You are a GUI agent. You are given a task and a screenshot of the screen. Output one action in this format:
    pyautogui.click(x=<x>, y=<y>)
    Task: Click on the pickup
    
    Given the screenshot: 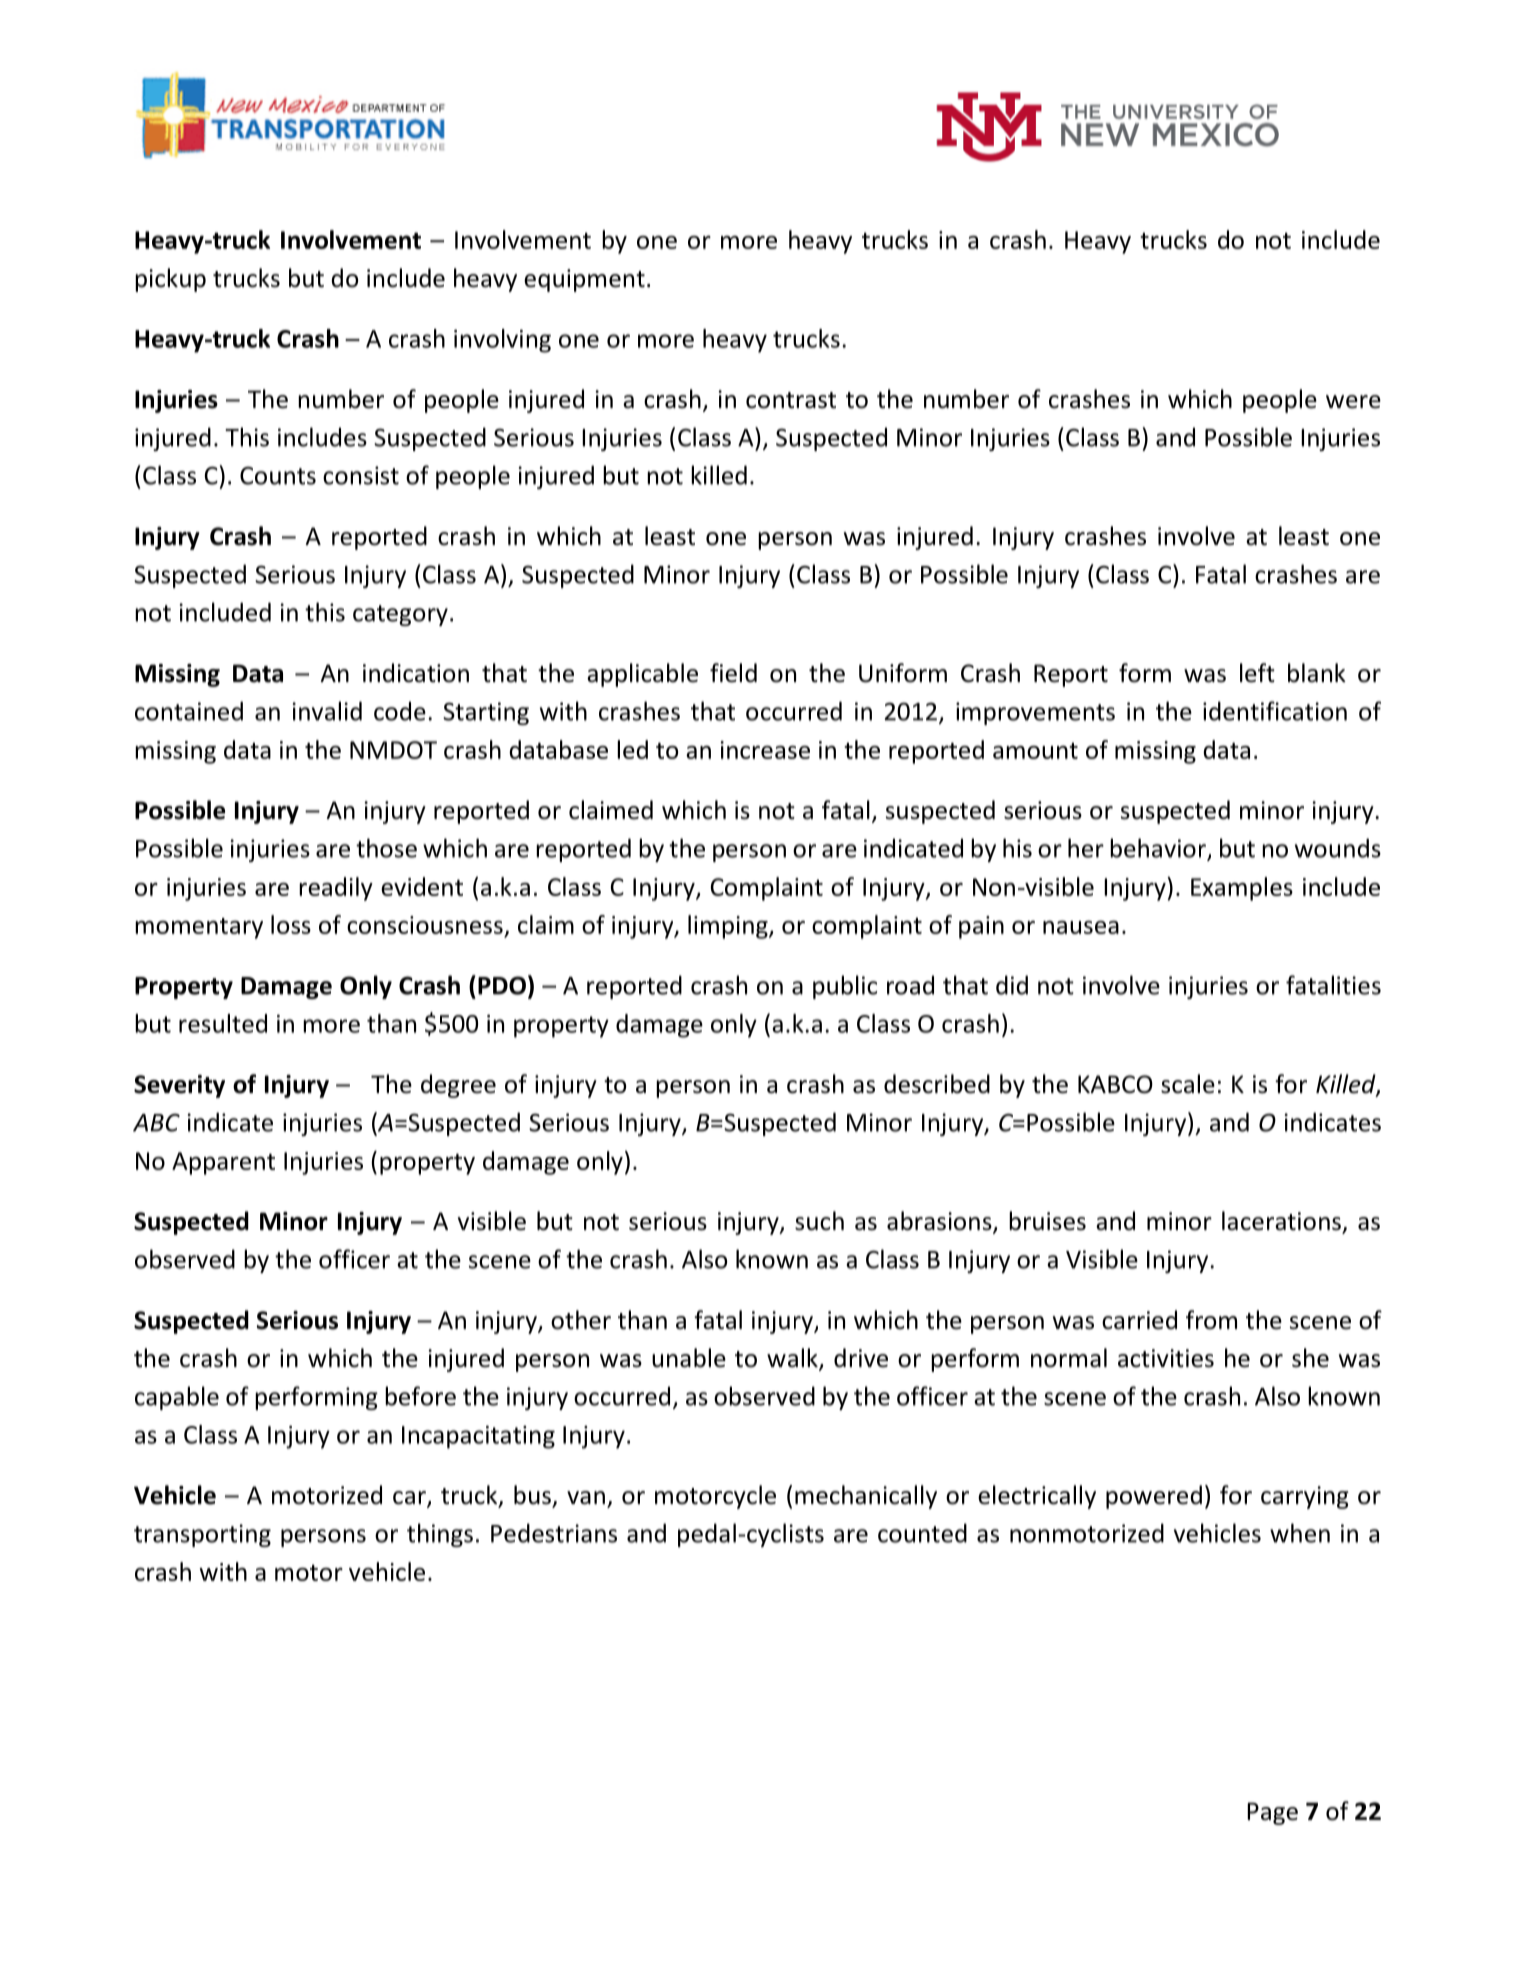 What is the action you would take?
    pyautogui.click(x=170, y=280)
